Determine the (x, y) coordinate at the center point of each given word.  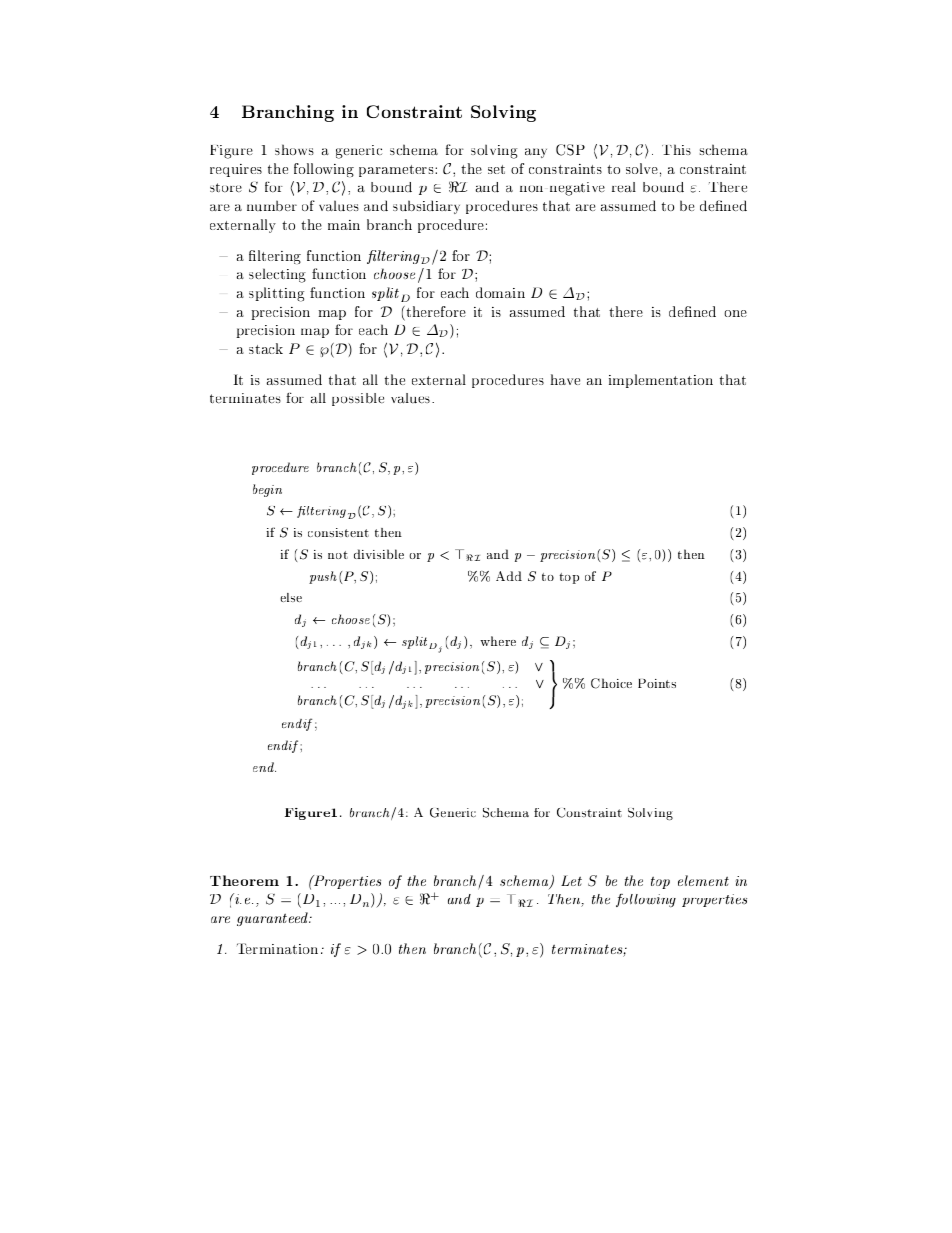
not (338, 555)
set (496, 169)
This (676, 149)
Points (657, 683)
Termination (277, 948)
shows (294, 149)
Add (509, 576)
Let (571, 880)
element (703, 880)
